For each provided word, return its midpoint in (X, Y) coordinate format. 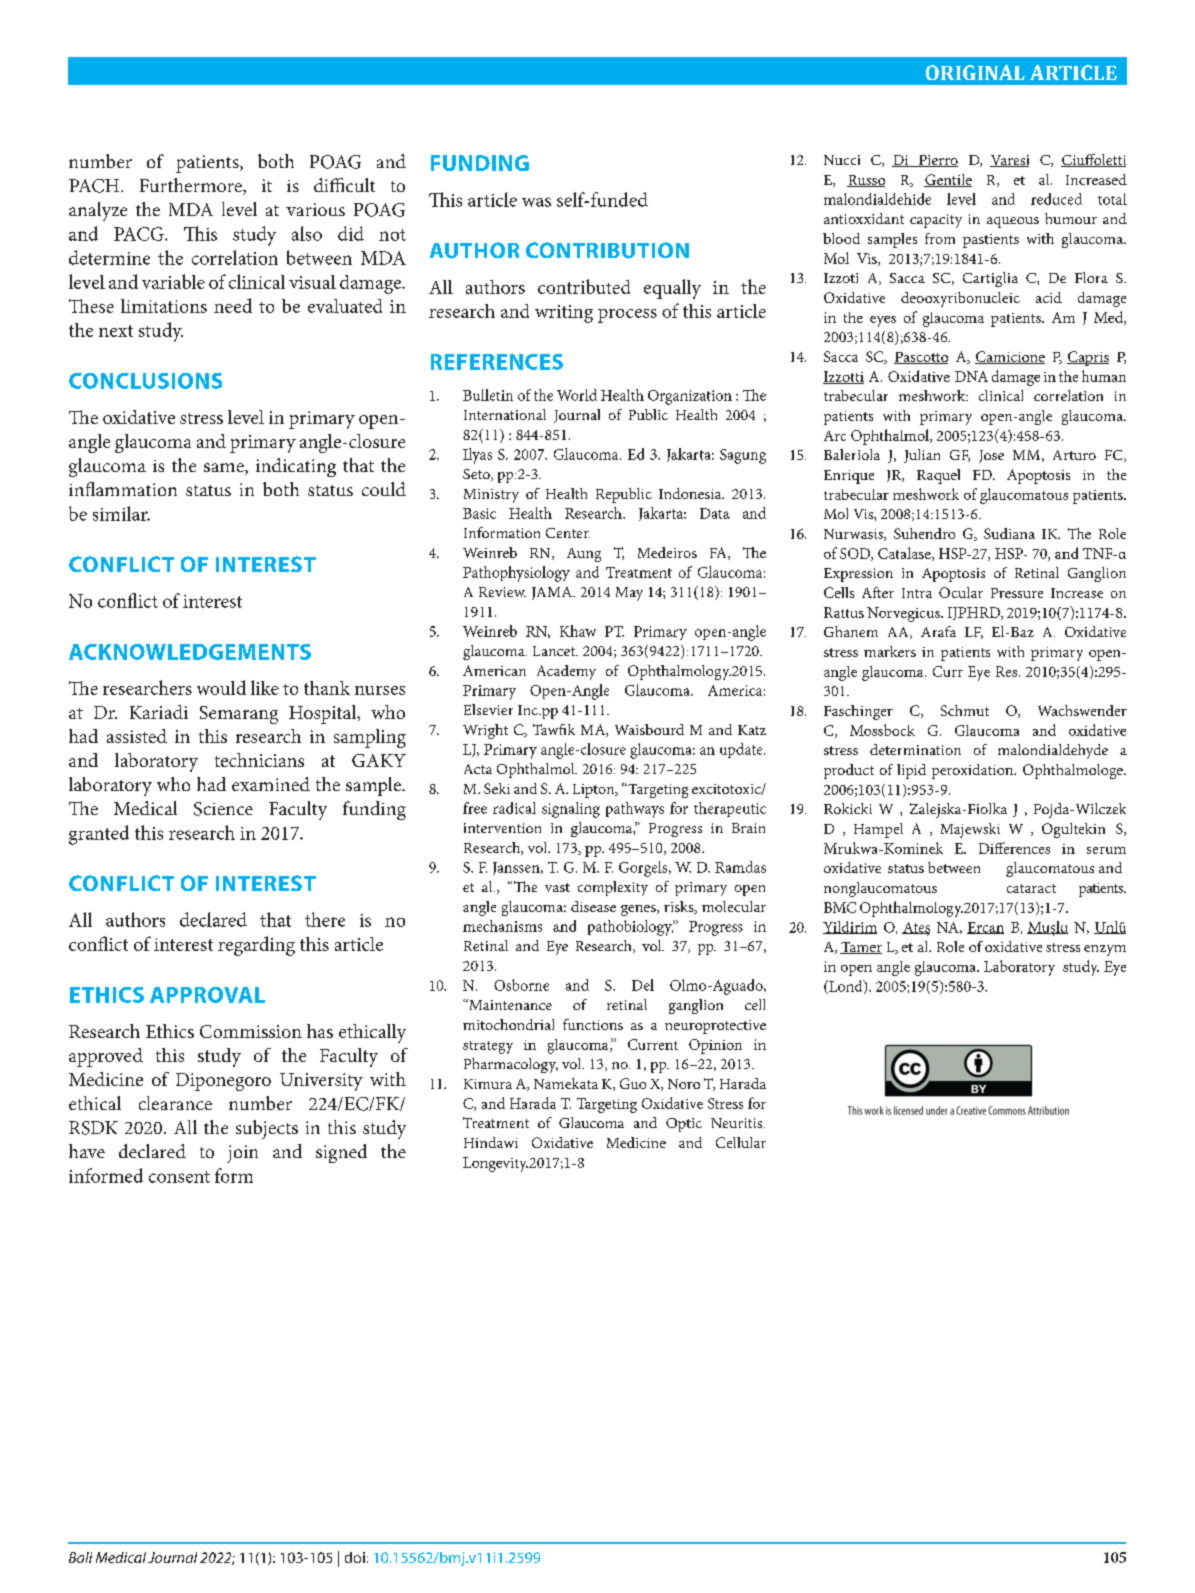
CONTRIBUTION (607, 250)
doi (355, 1557)
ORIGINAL (975, 72)
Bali (80, 1557)
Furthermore (192, 186)
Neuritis (738, 1123)
